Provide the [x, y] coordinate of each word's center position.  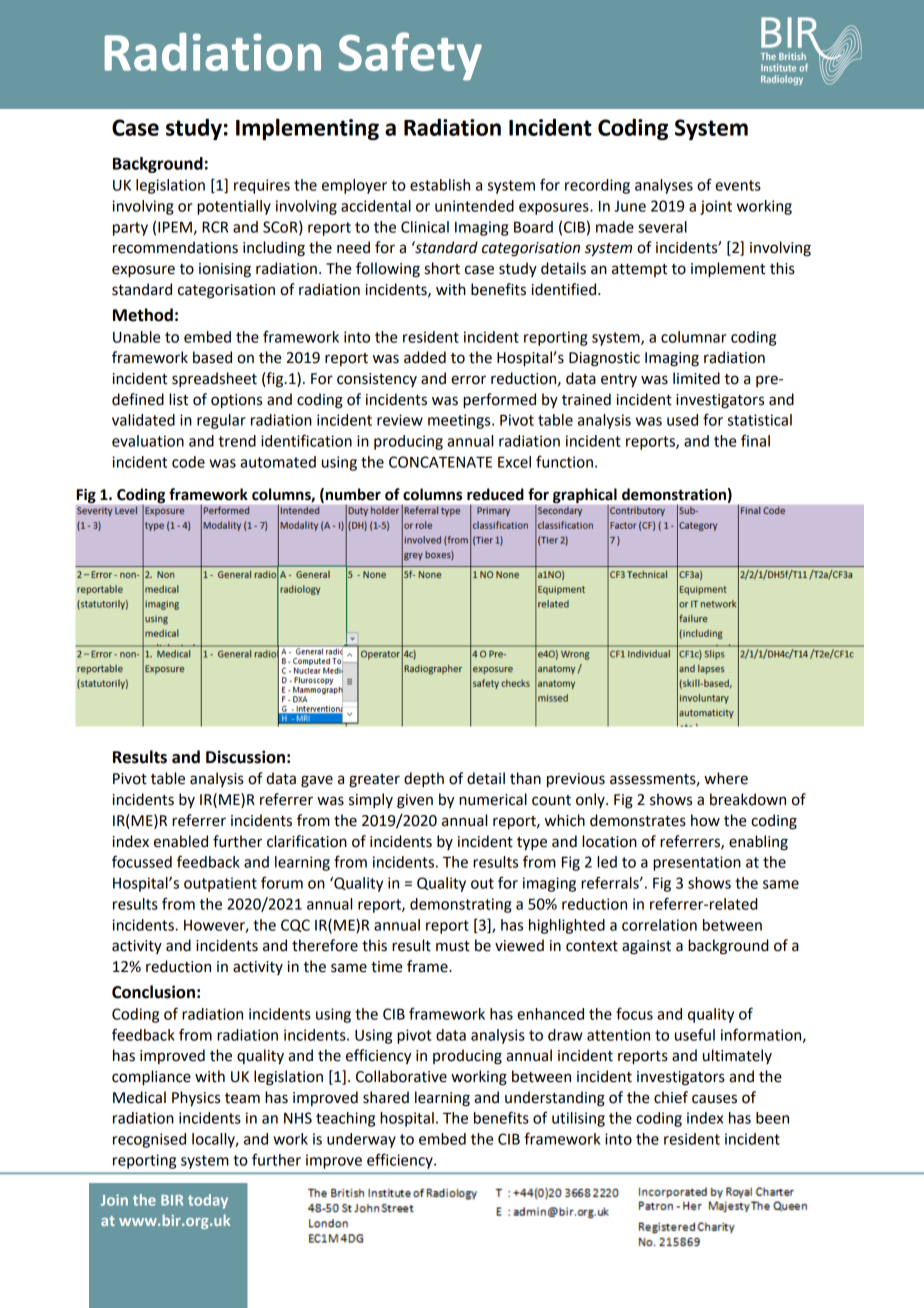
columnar [694, 337]
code [188, 462]
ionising [225, 270]
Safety [410, 56]
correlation [659, 925]
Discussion [245, 757]
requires [262, 186]
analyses [664, 186]
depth [424, 779]
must [453, 946]
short [442, 268]
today [208, 1201]
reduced [495, 494]
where [726, 778]
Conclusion [153, 992]
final [755, 440]
